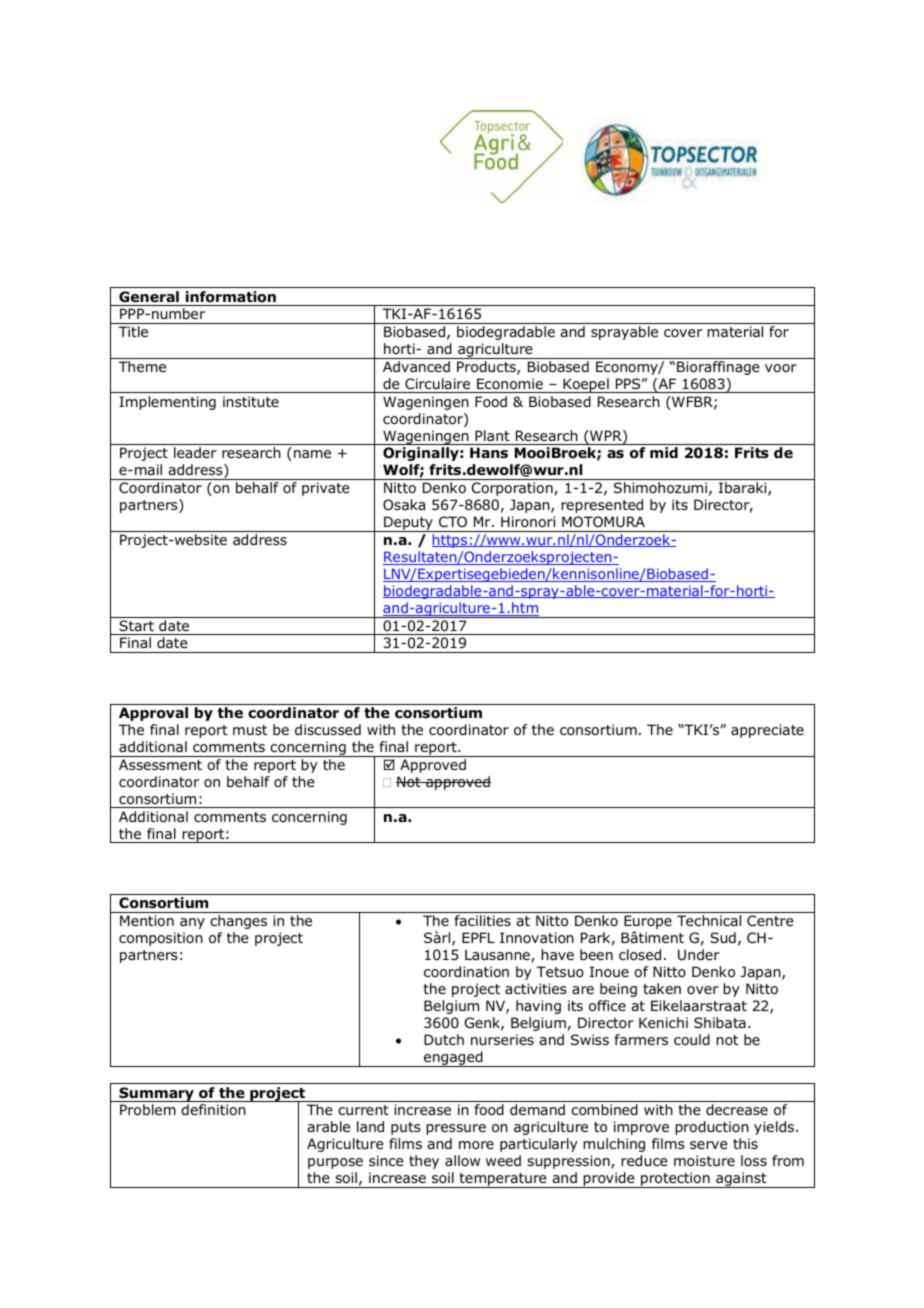  What do you see at coordinates (767, 731) in the image?
I see `appreciate` at bounding box center [767, 731].
